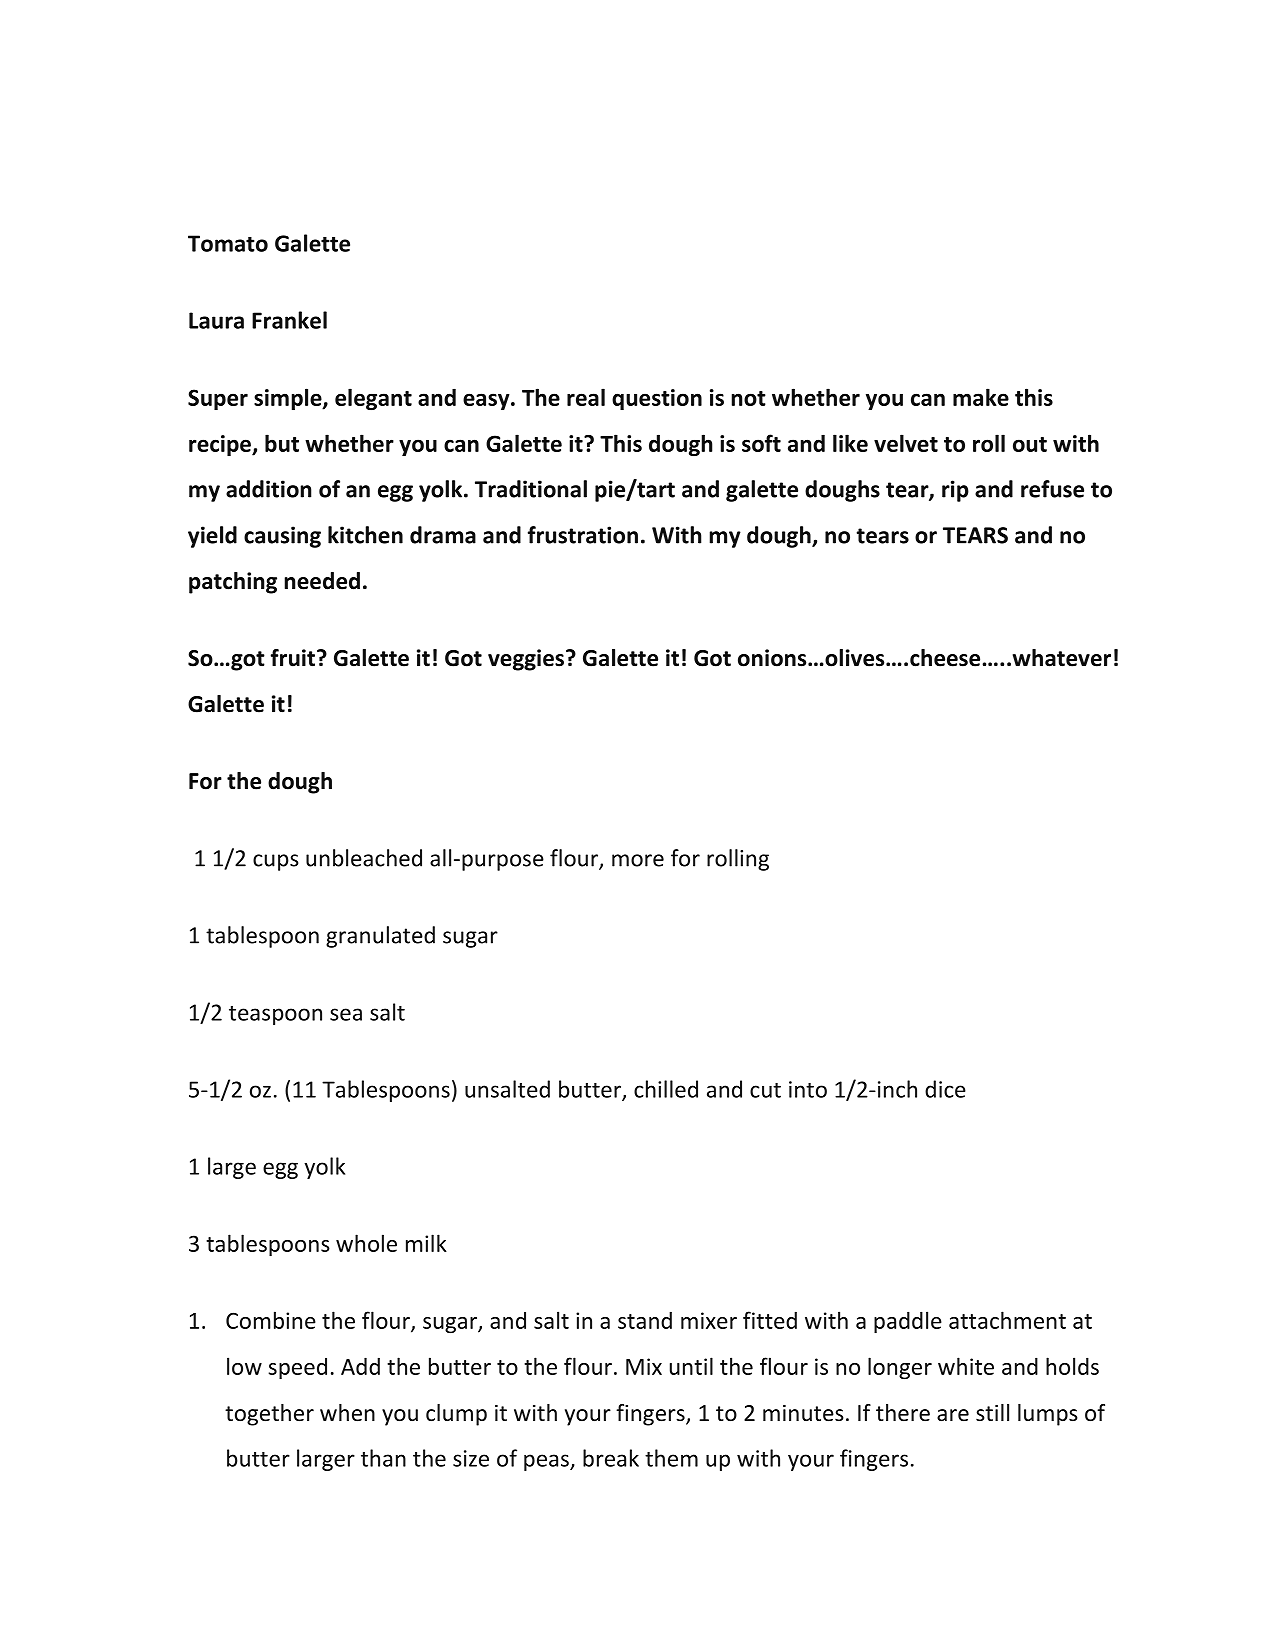 The image size is (1277, 1652). Describe the element at coordinates (346, 1014) in the screenshot. I see `sea` at that location.
